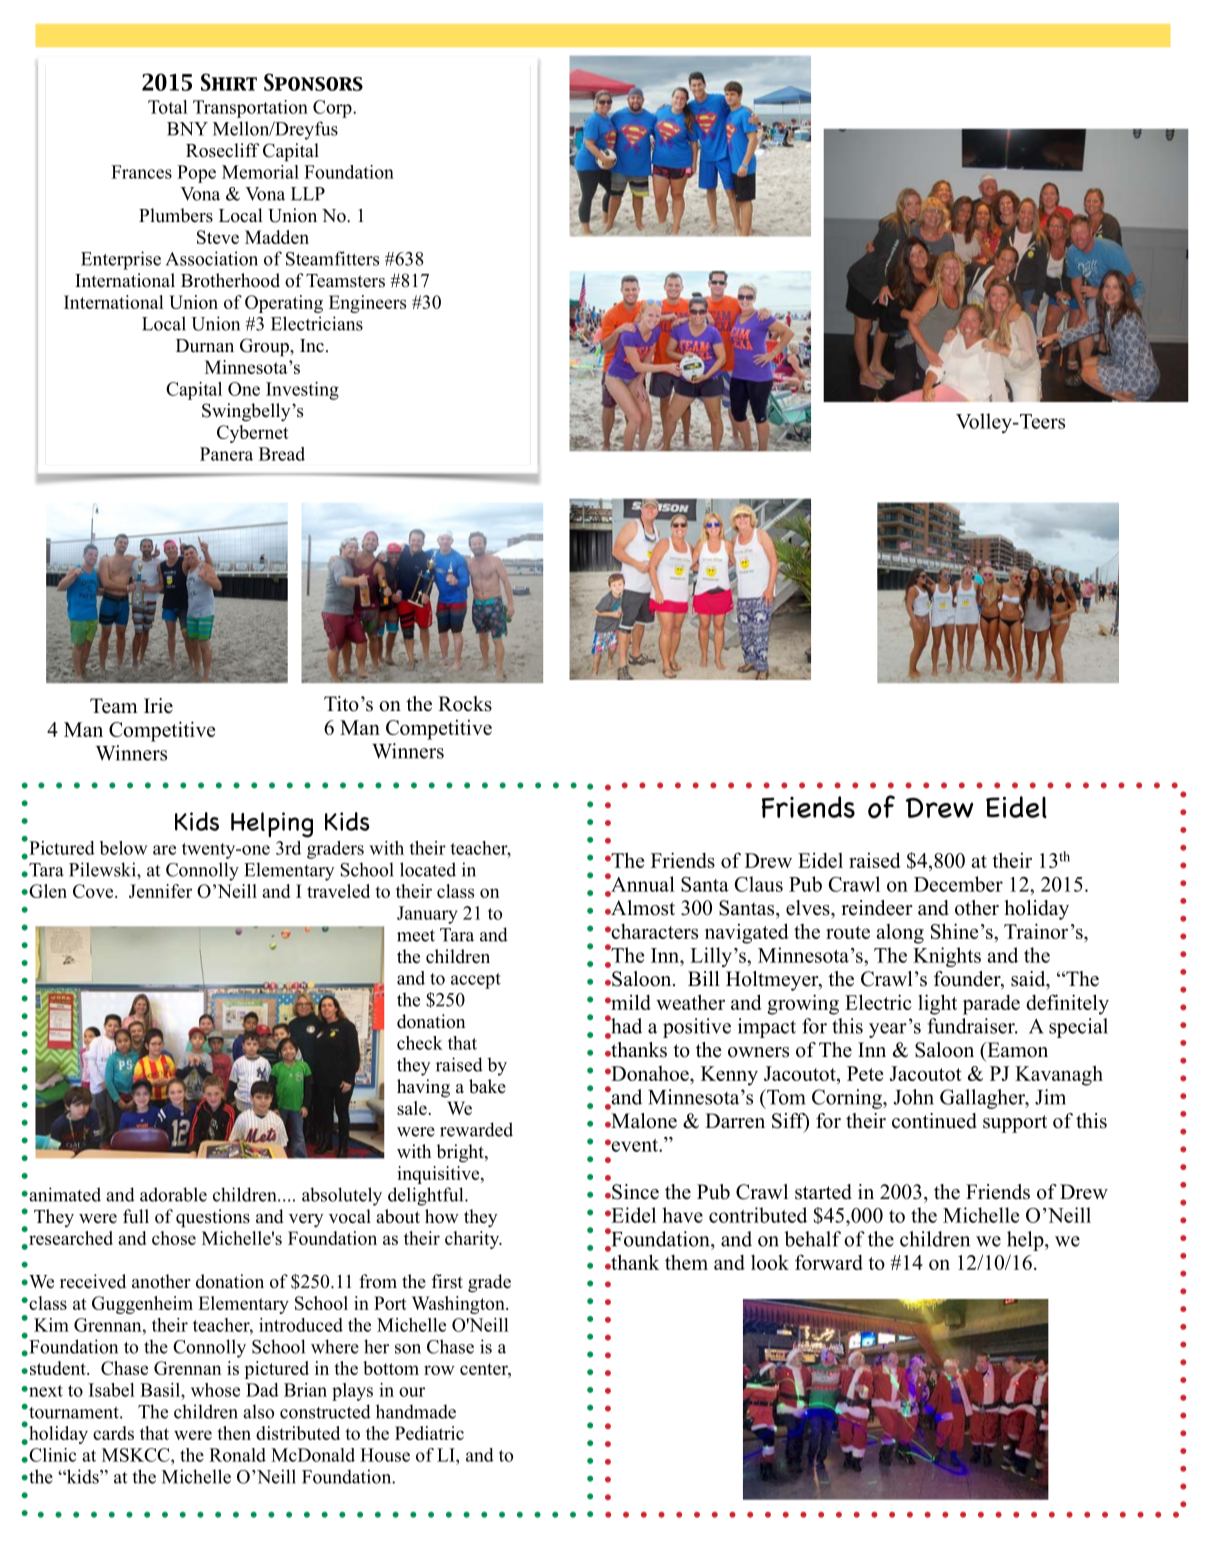  I want to click on are, so click(164, 850).
